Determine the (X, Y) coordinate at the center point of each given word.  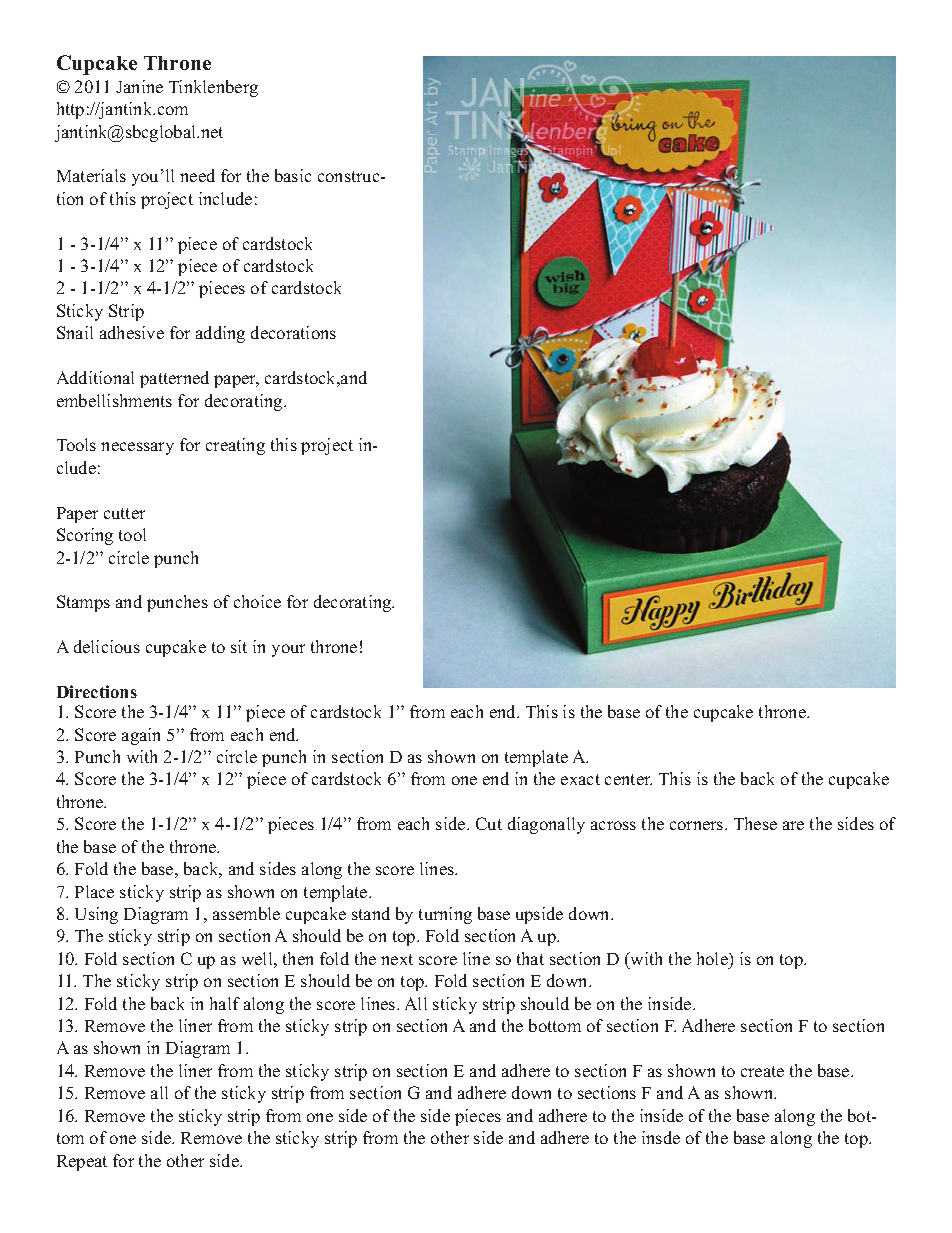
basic (293, 175)
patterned (174, 379)
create (762, 1071)
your (288, 650)
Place (94, 891)
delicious (107, 646)
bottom (555, 1025)
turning (445, 915)
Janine (139, 86)
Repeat (82, 1163)
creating (235, 446)
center (628, 779)
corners (698, 825)
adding (220, 334)
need (197, 175)
